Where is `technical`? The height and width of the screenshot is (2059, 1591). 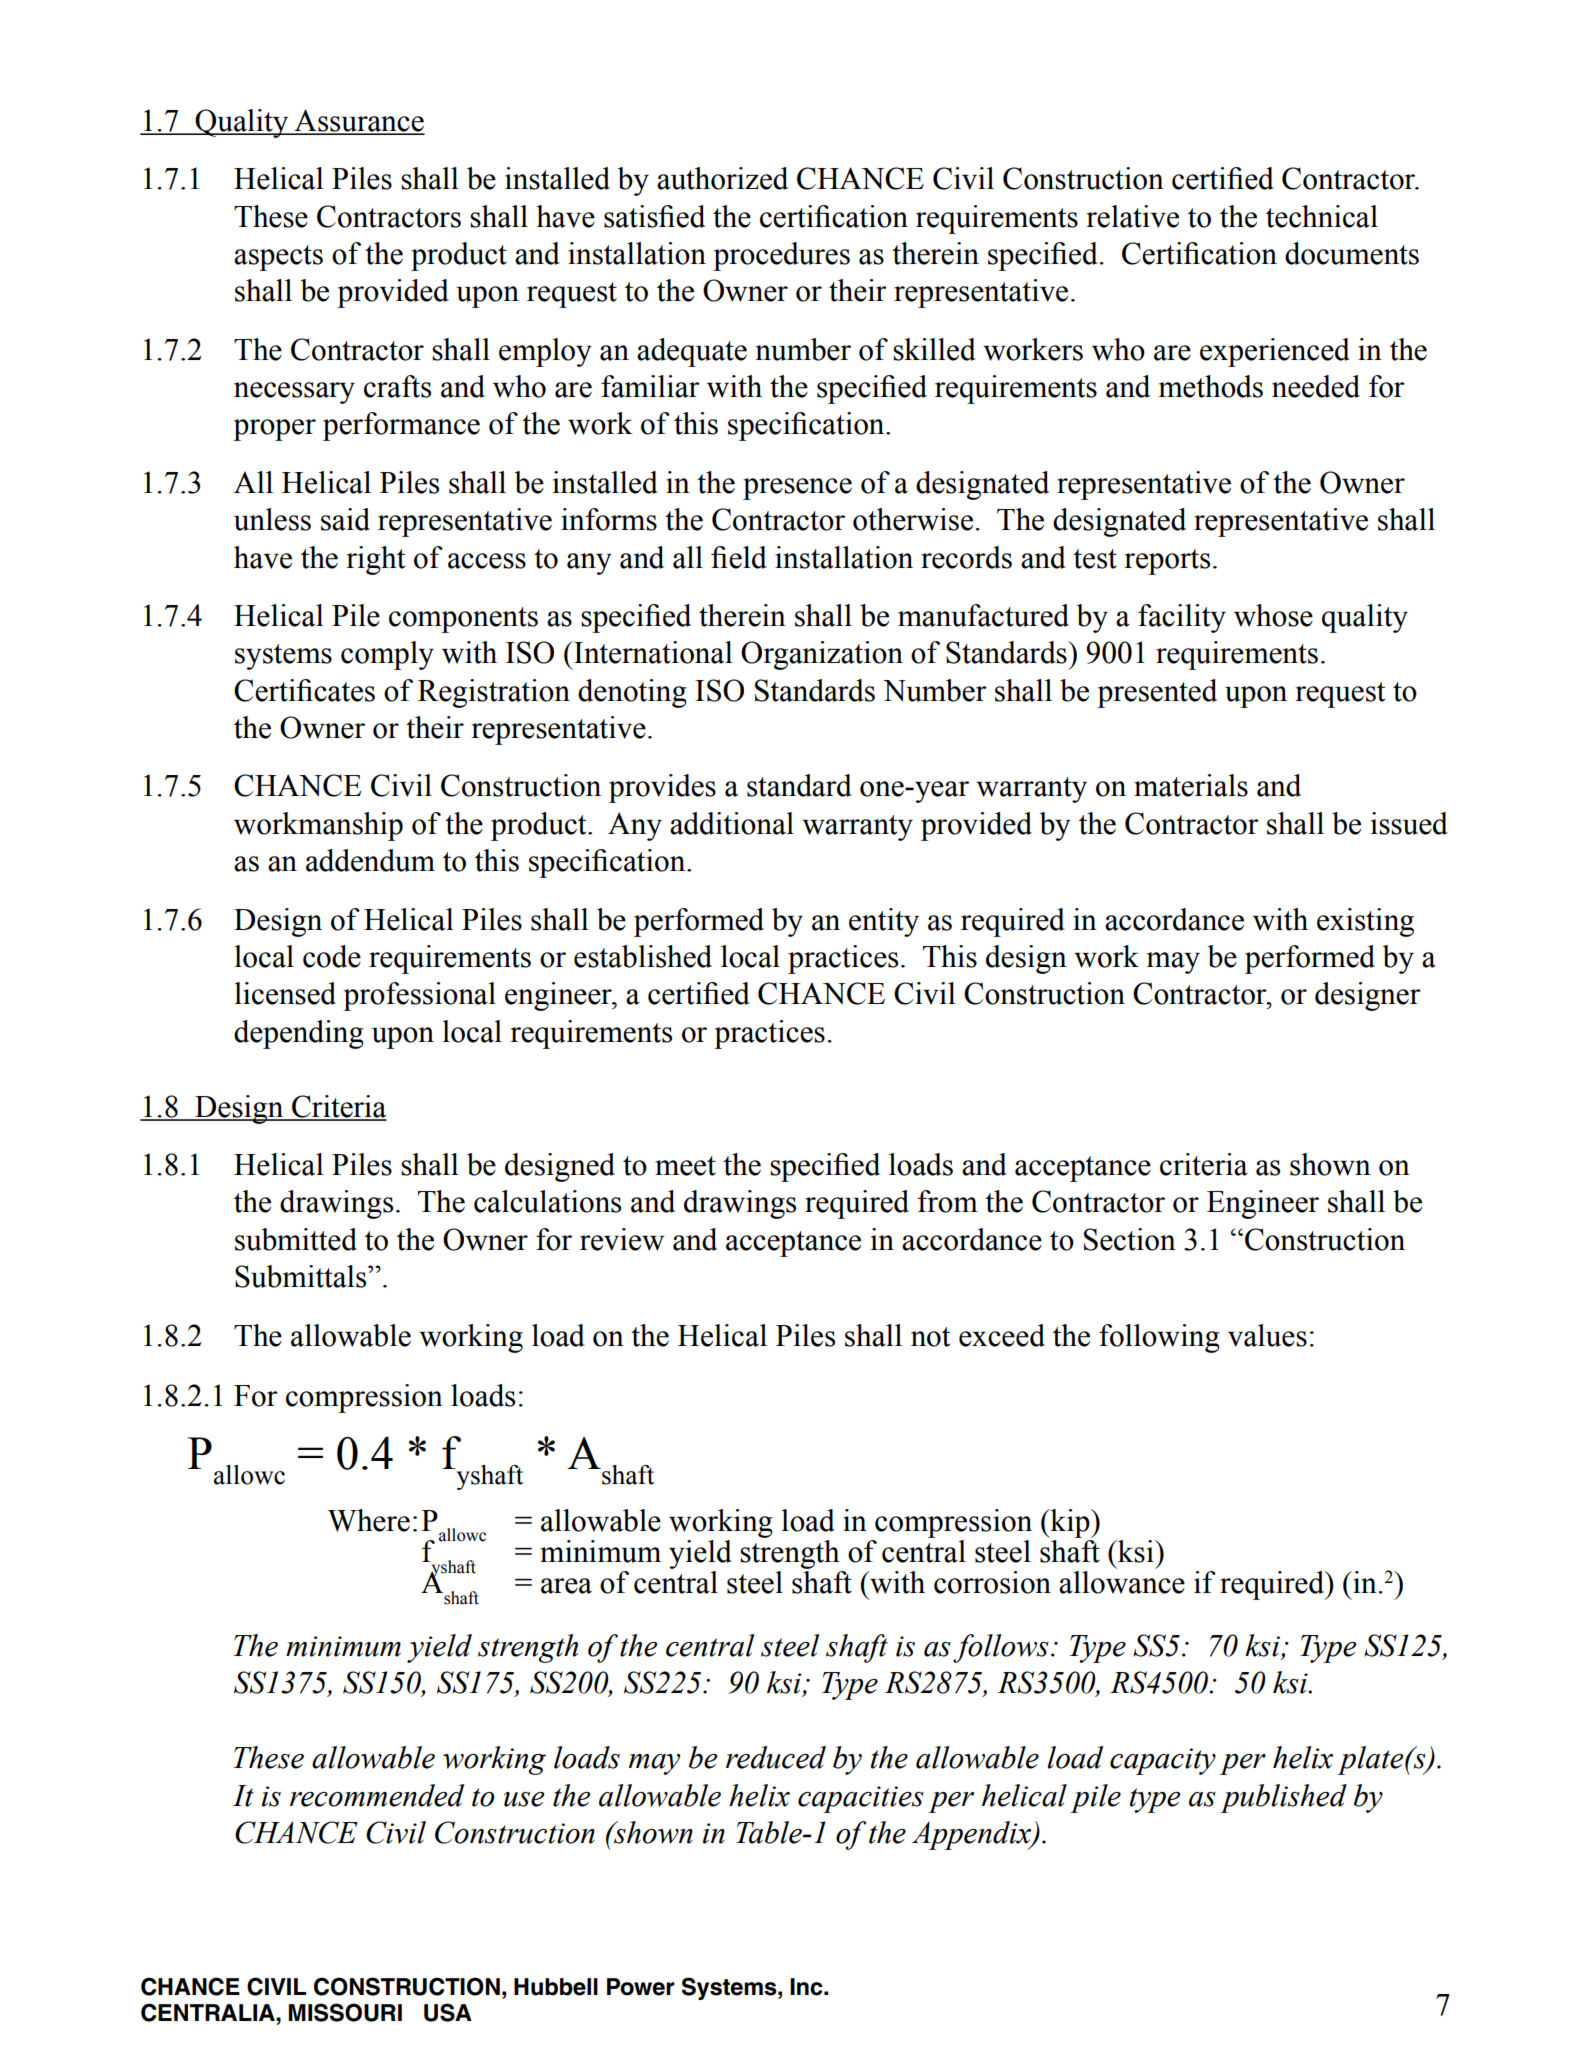 technical is located at coordinates (1322, 216).
